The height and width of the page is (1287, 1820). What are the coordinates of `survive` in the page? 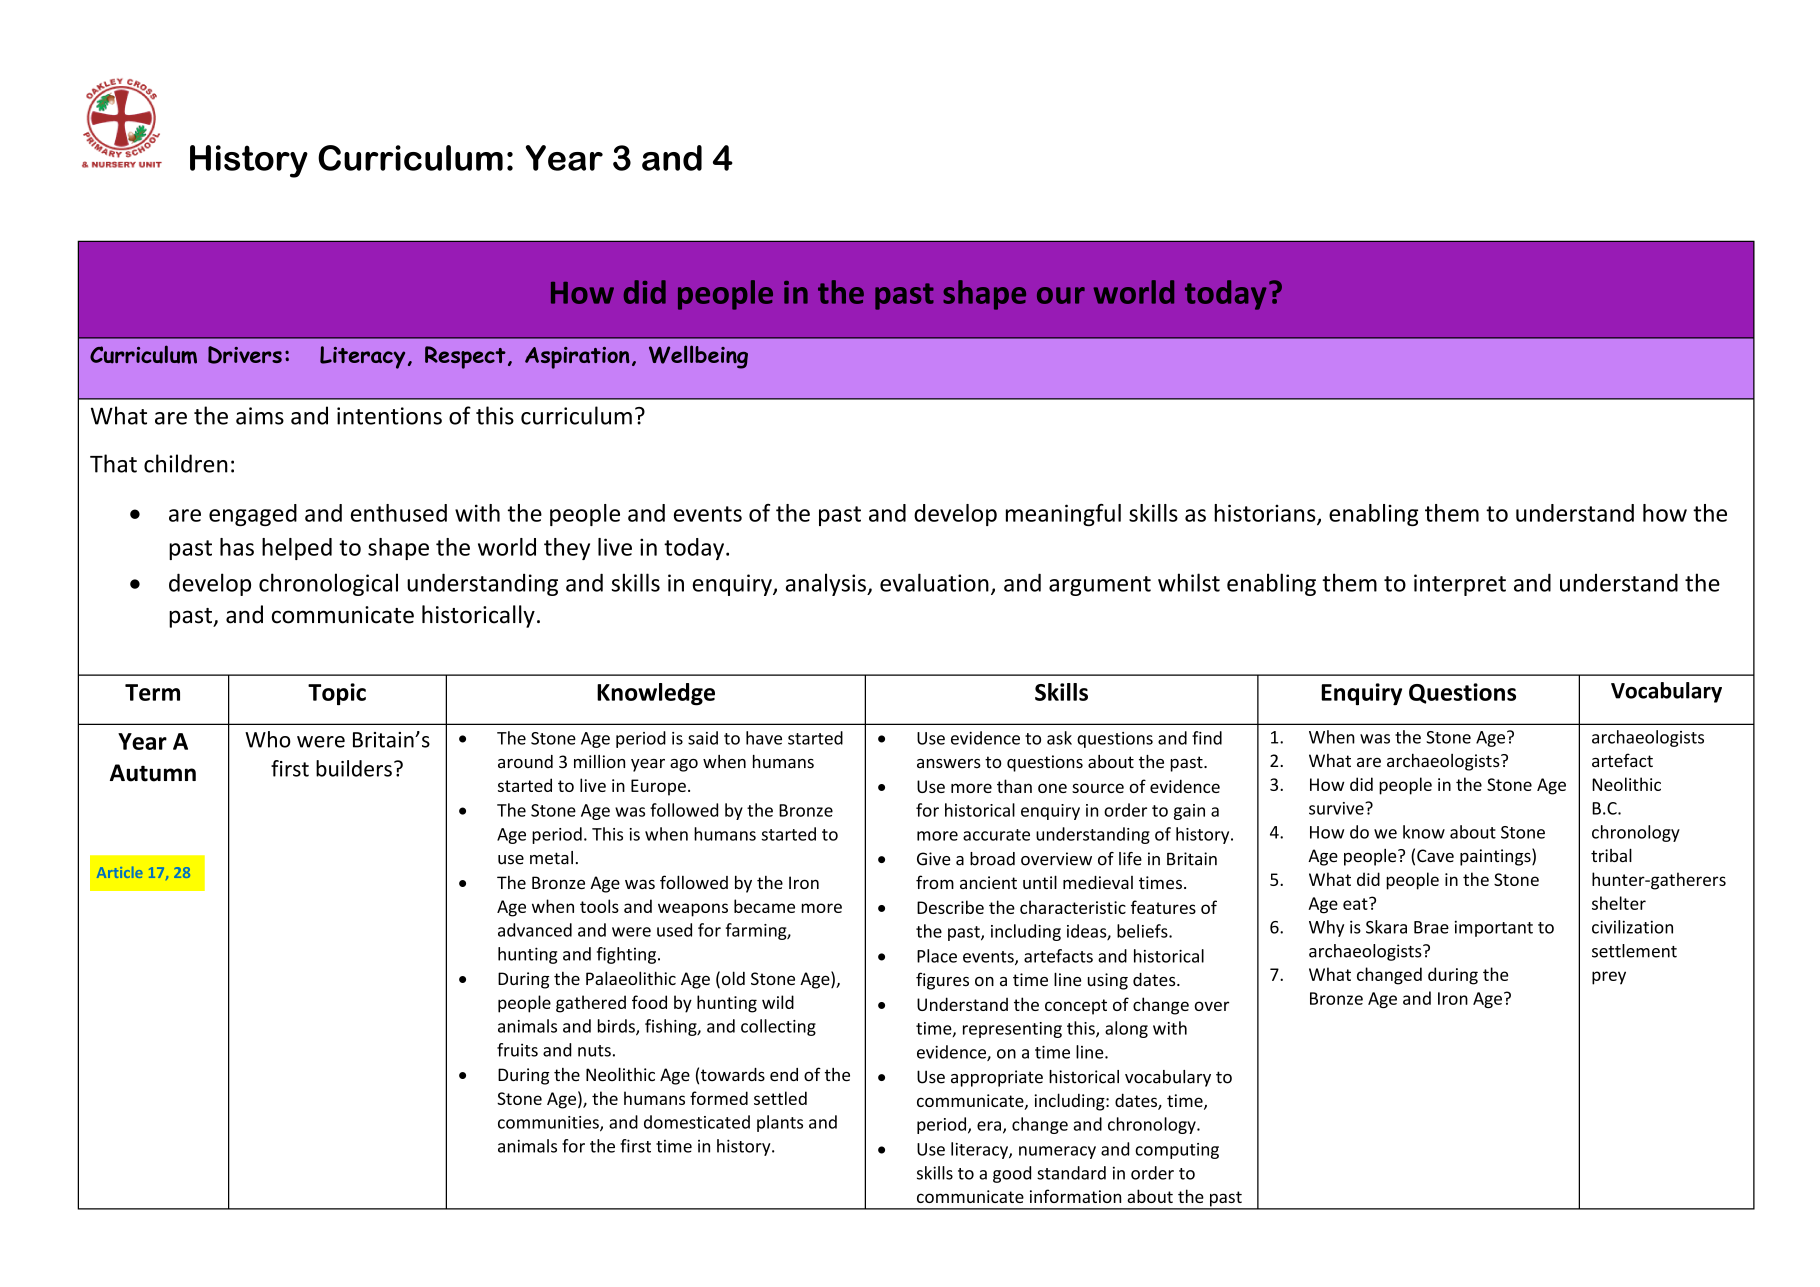 It's located at (1337, 808).
